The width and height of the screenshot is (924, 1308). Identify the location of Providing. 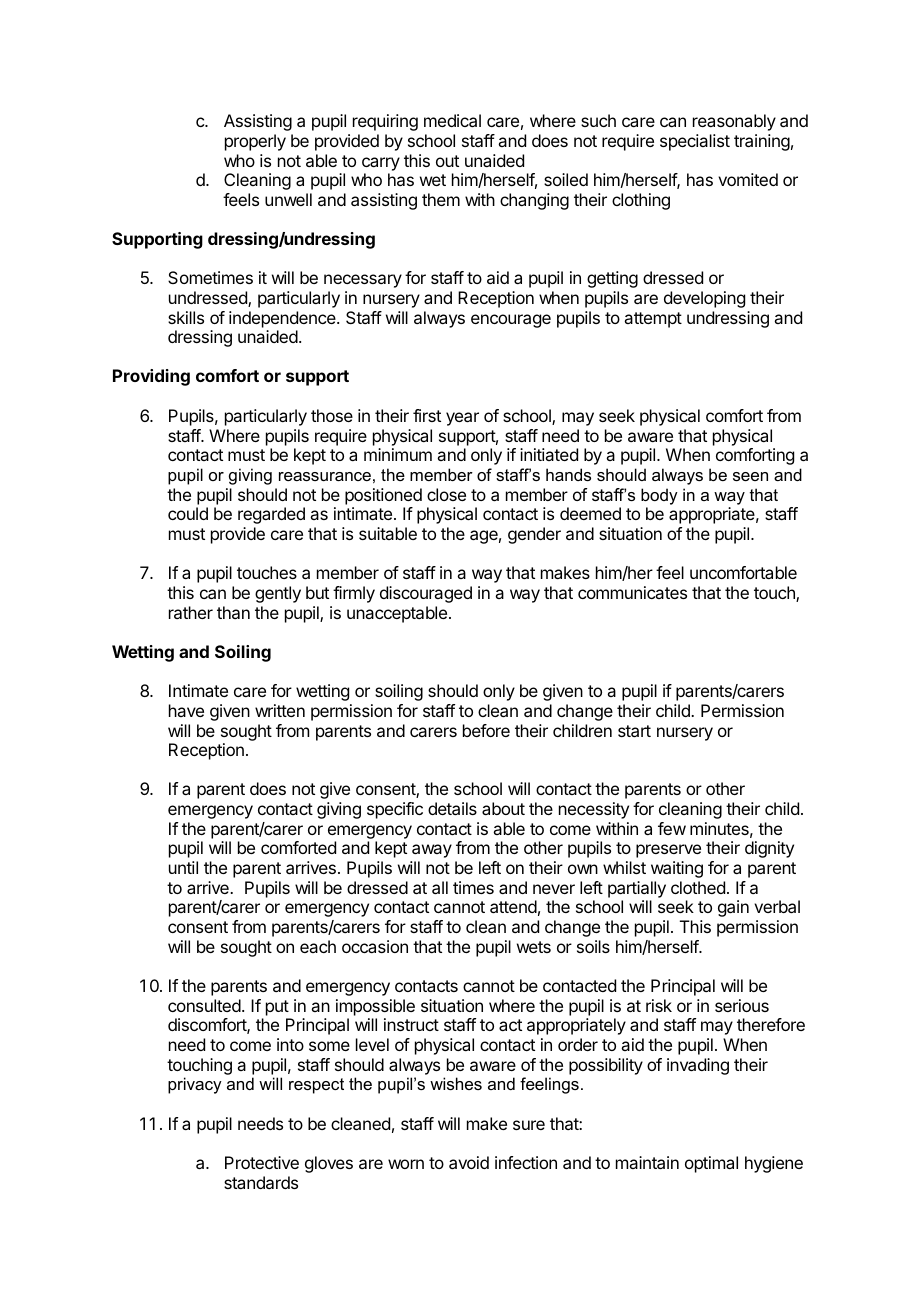
(151, 377).
